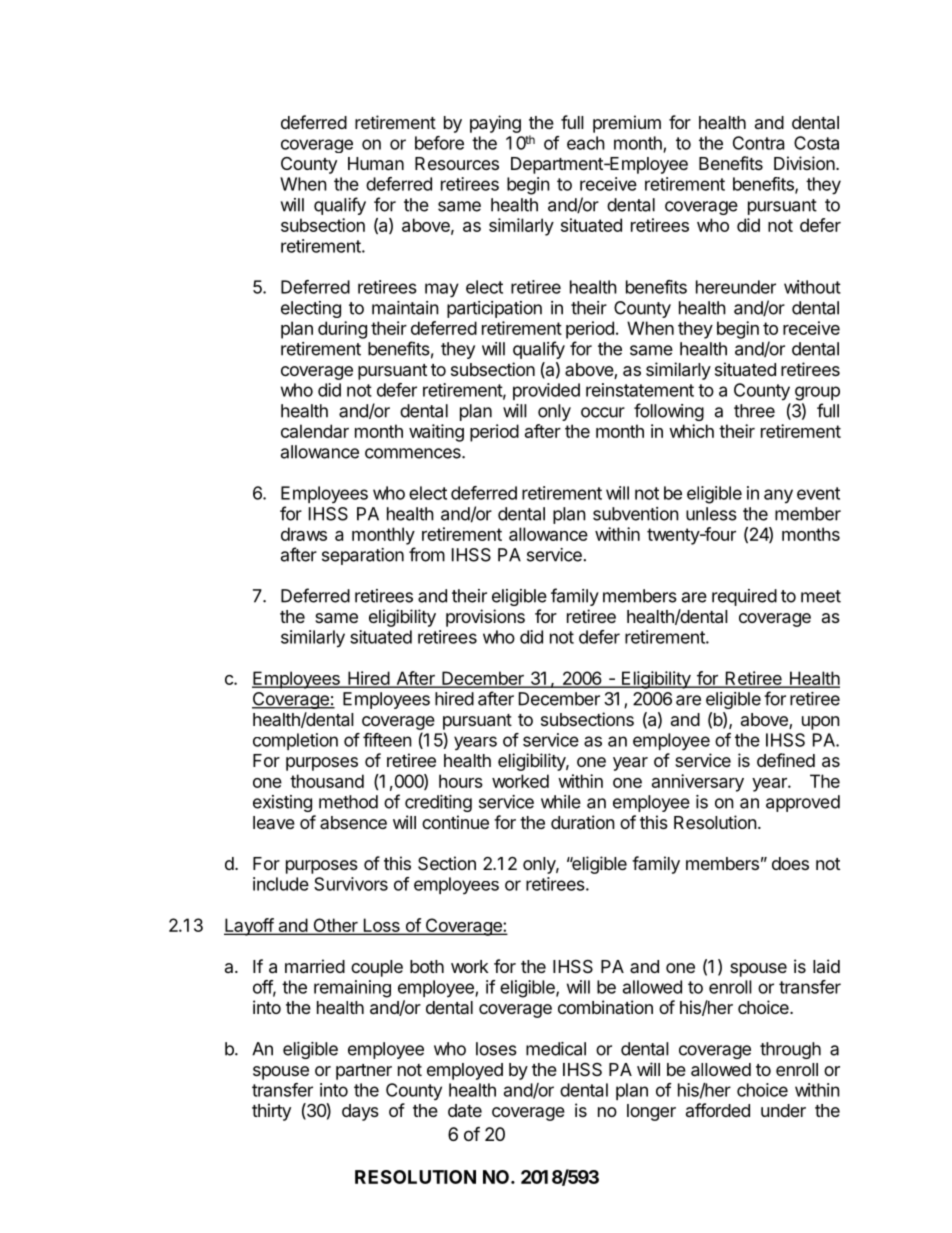 The image size is (952, 1233). Describe the element at coordinates (364, 1072) in the screenshot. I see `partner` at that location.
